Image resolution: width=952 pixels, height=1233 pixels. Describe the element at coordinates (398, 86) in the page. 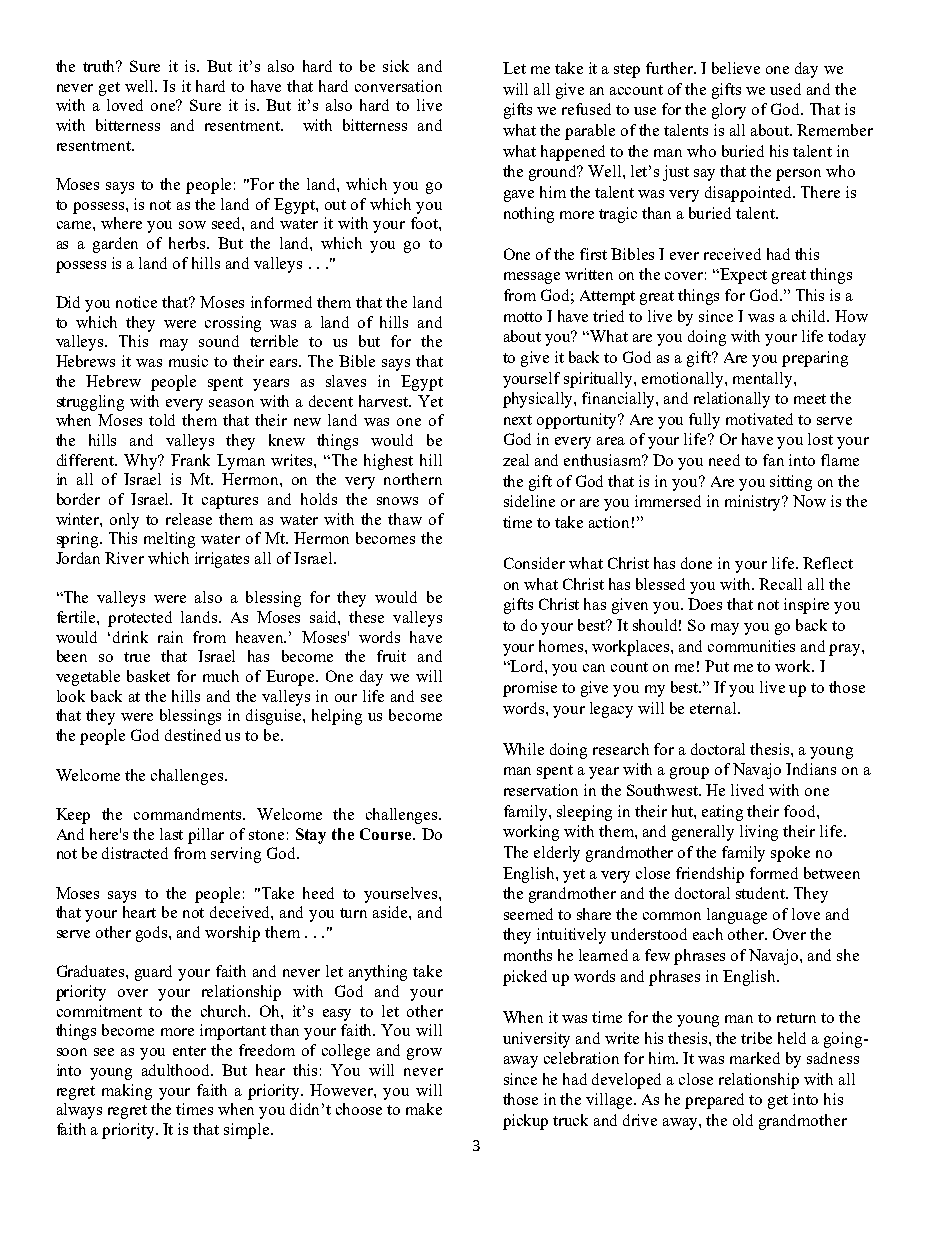

I see `conversation` at that location.
